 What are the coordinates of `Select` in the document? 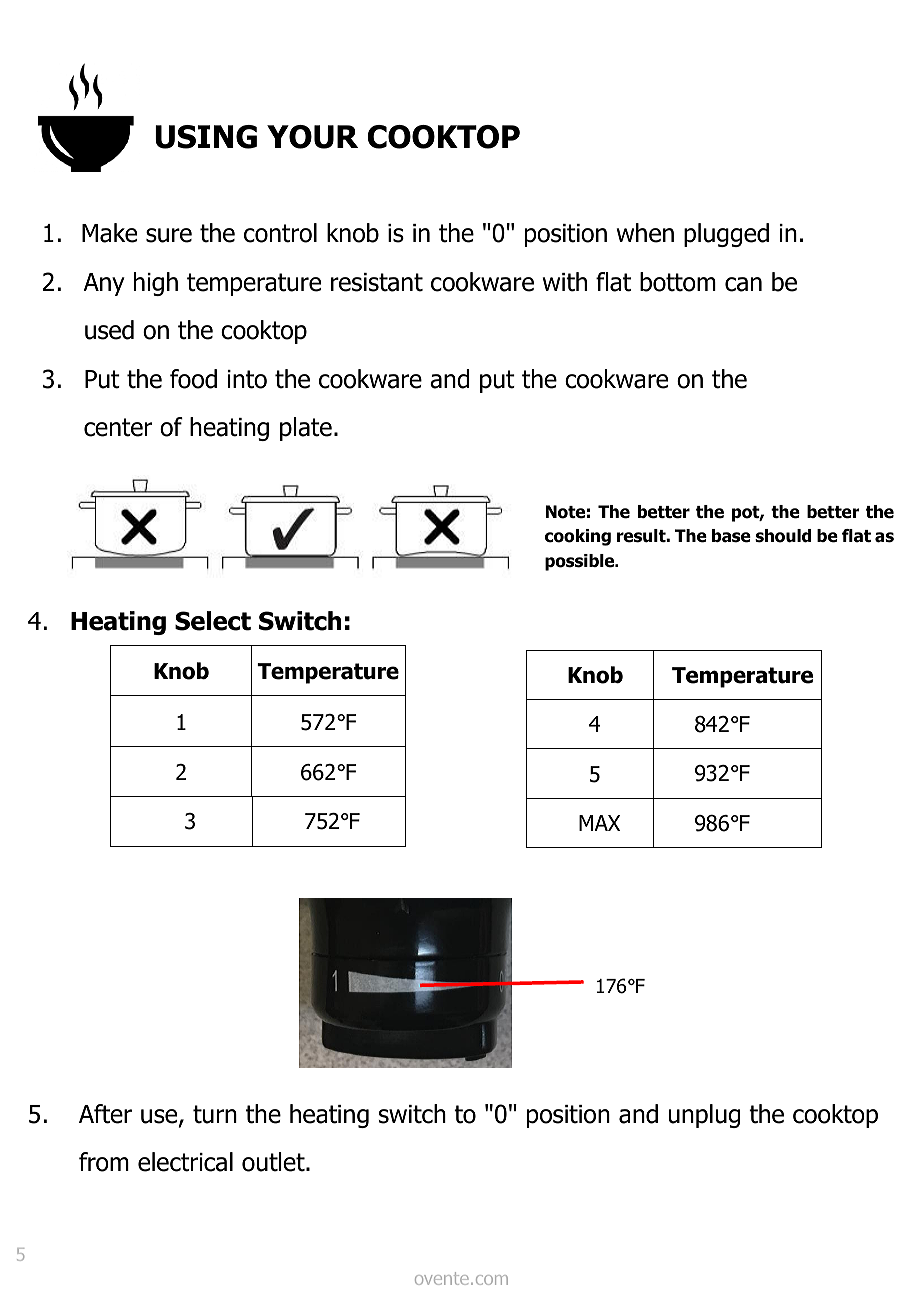 It's located at (213, 621).
